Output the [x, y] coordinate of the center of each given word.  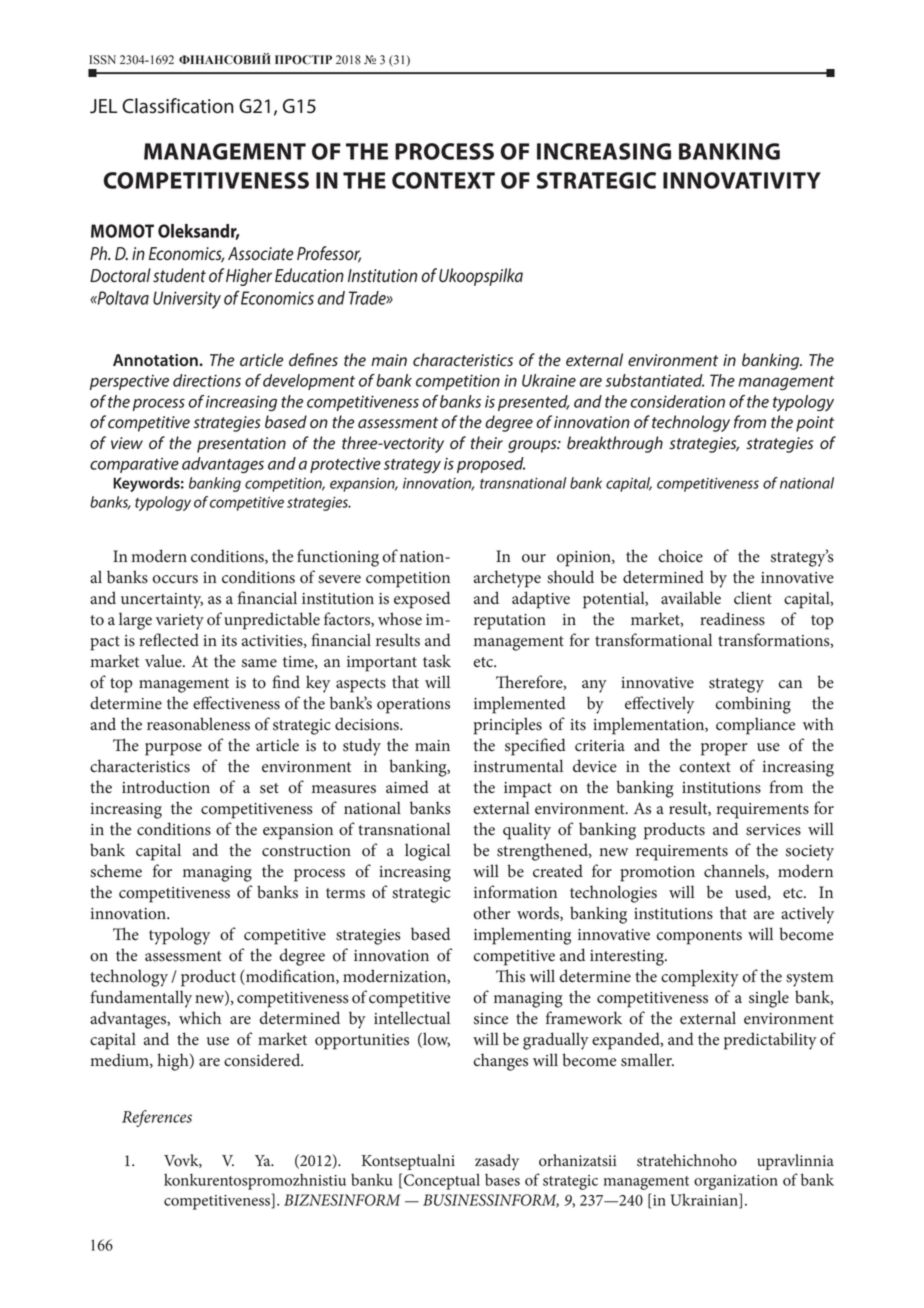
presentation [241, 445]
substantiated [655, 380]
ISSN [102, 60]
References [157, 1118]
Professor [329, 254]
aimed [407, 787]
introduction [166, 787]
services [773, 830]
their [487, 443]
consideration [677, 401]
